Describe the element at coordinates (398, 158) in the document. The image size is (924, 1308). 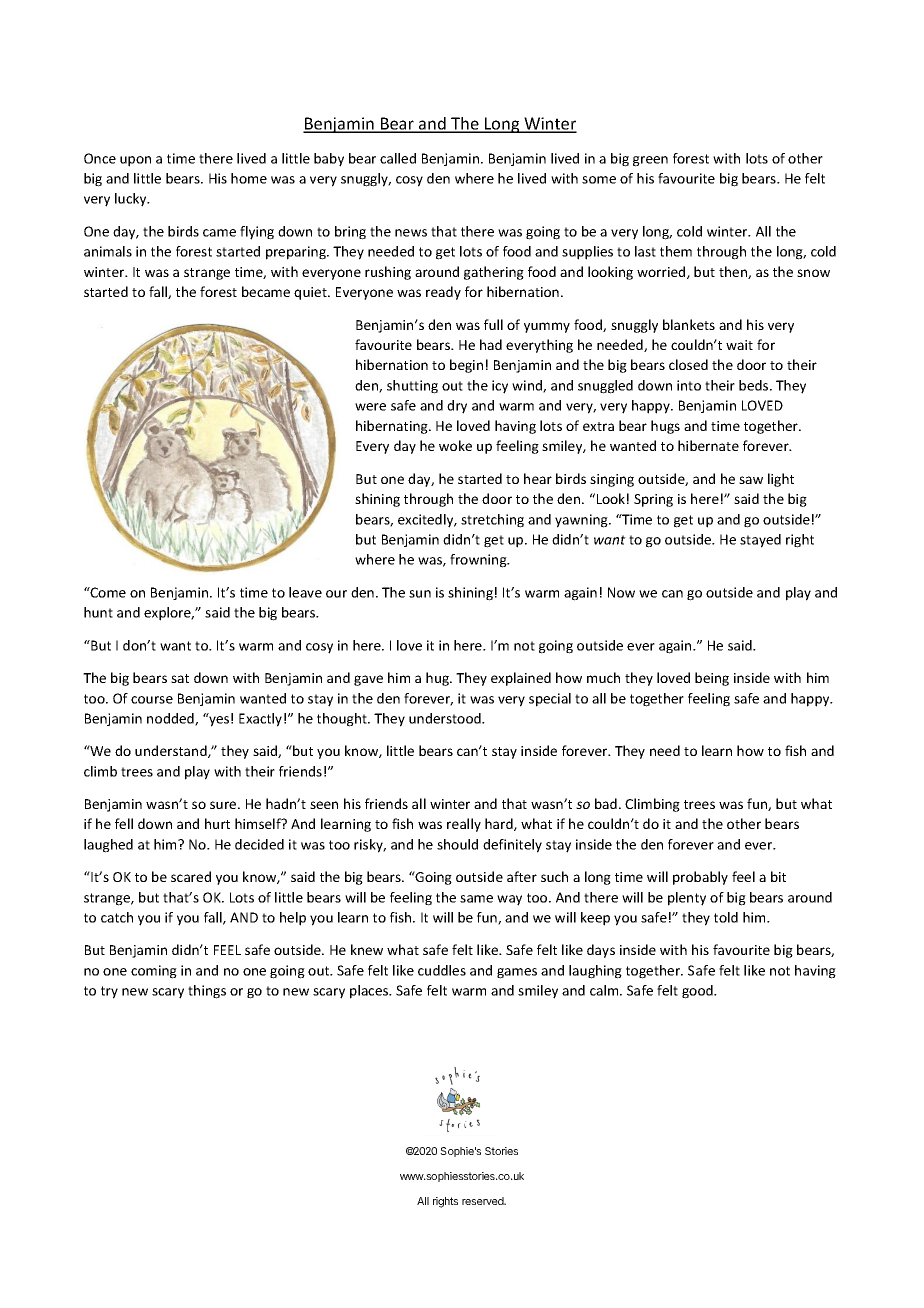
I see `called` at that location.
